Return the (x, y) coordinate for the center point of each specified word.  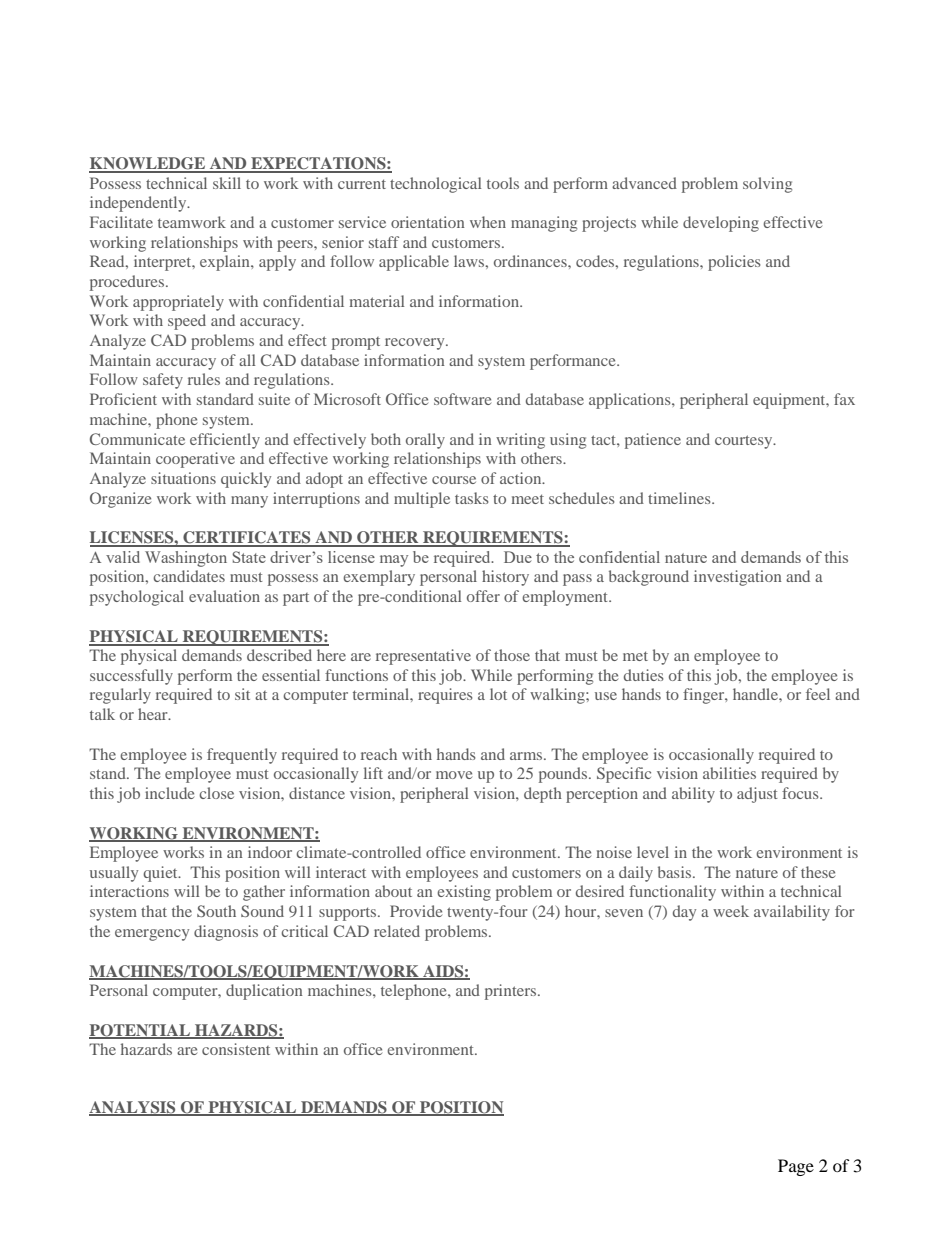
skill (227, 183)
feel (818, 694)
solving (767, 185)
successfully (131, 677)
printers (512, 992)
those (512, 655)
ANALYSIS (133, 1108)
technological (435, 185)
